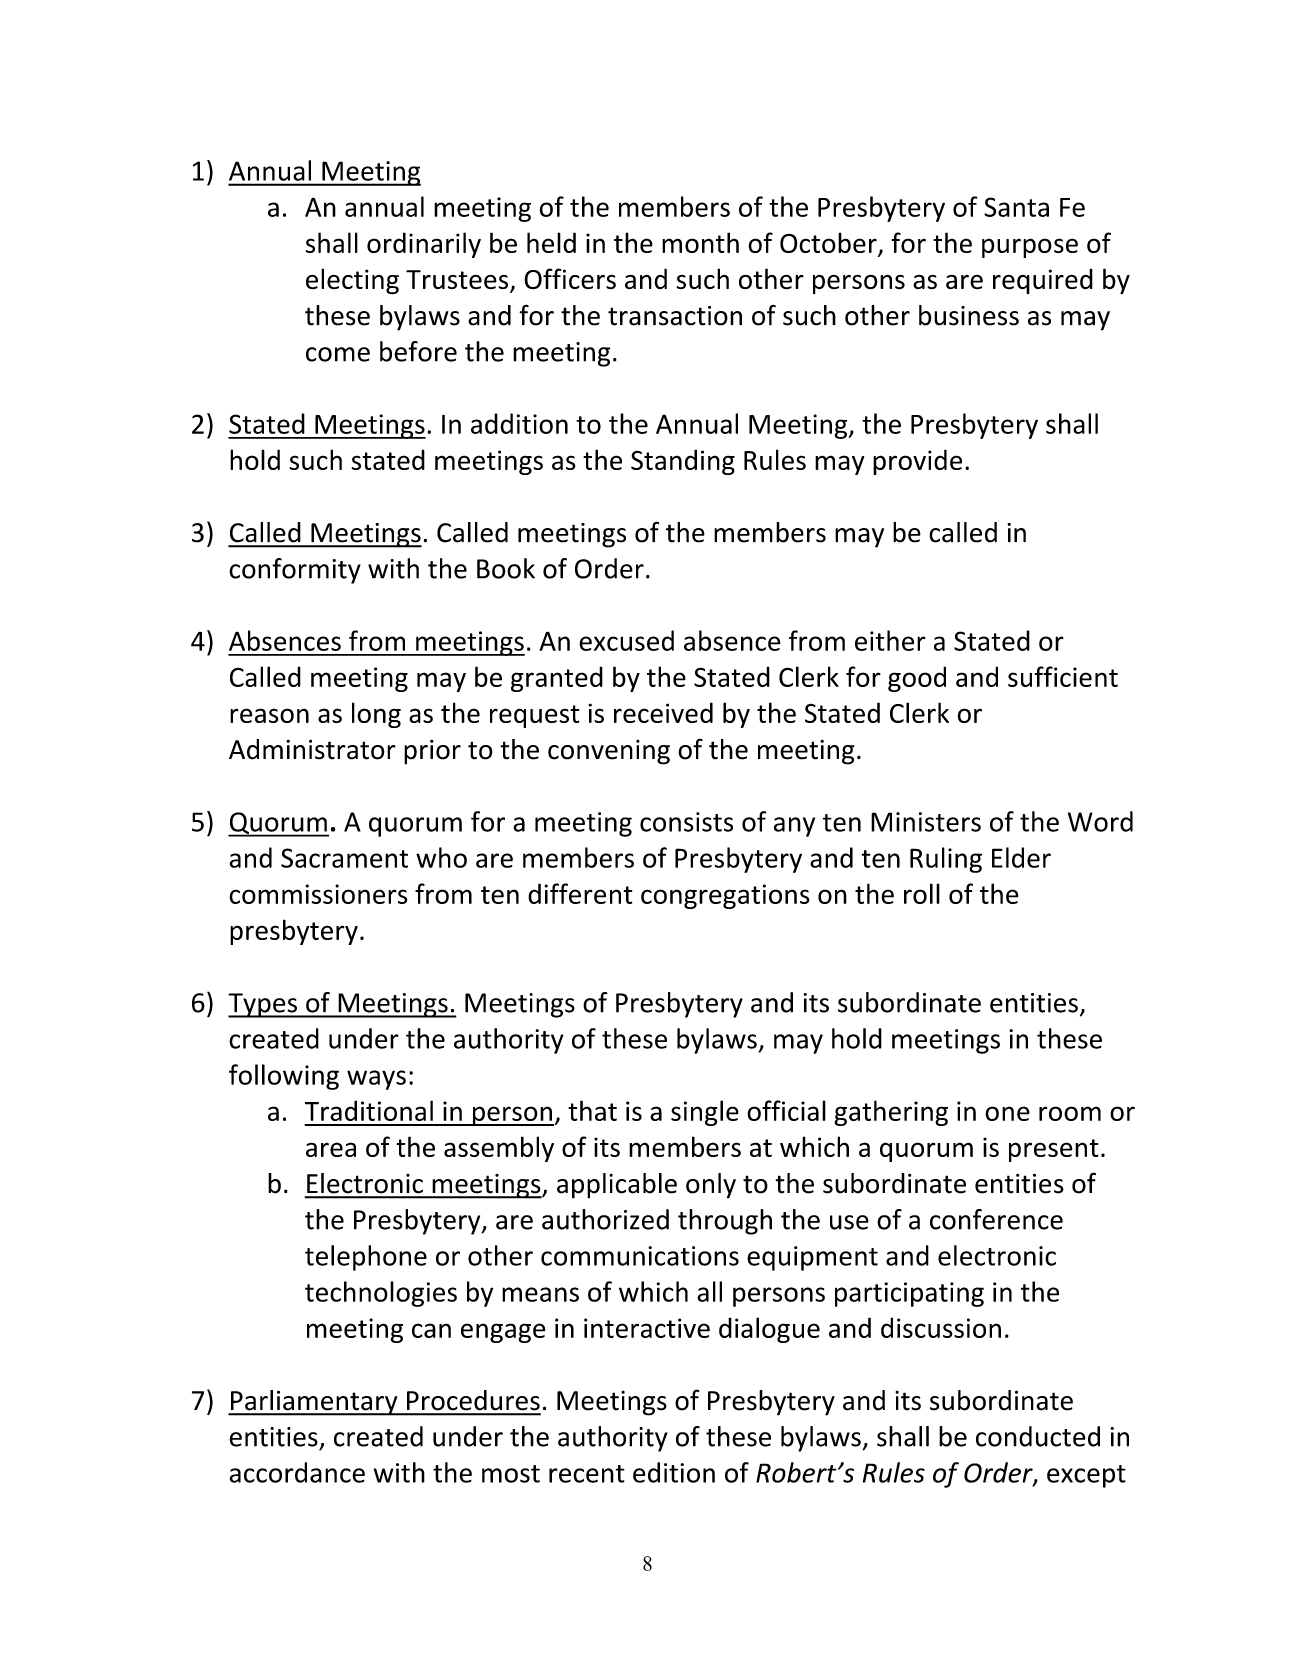 The width and height of the image is (1295, 1676). Describe the element at coordinates (376, 715) in the image. I see `long` at that location.
